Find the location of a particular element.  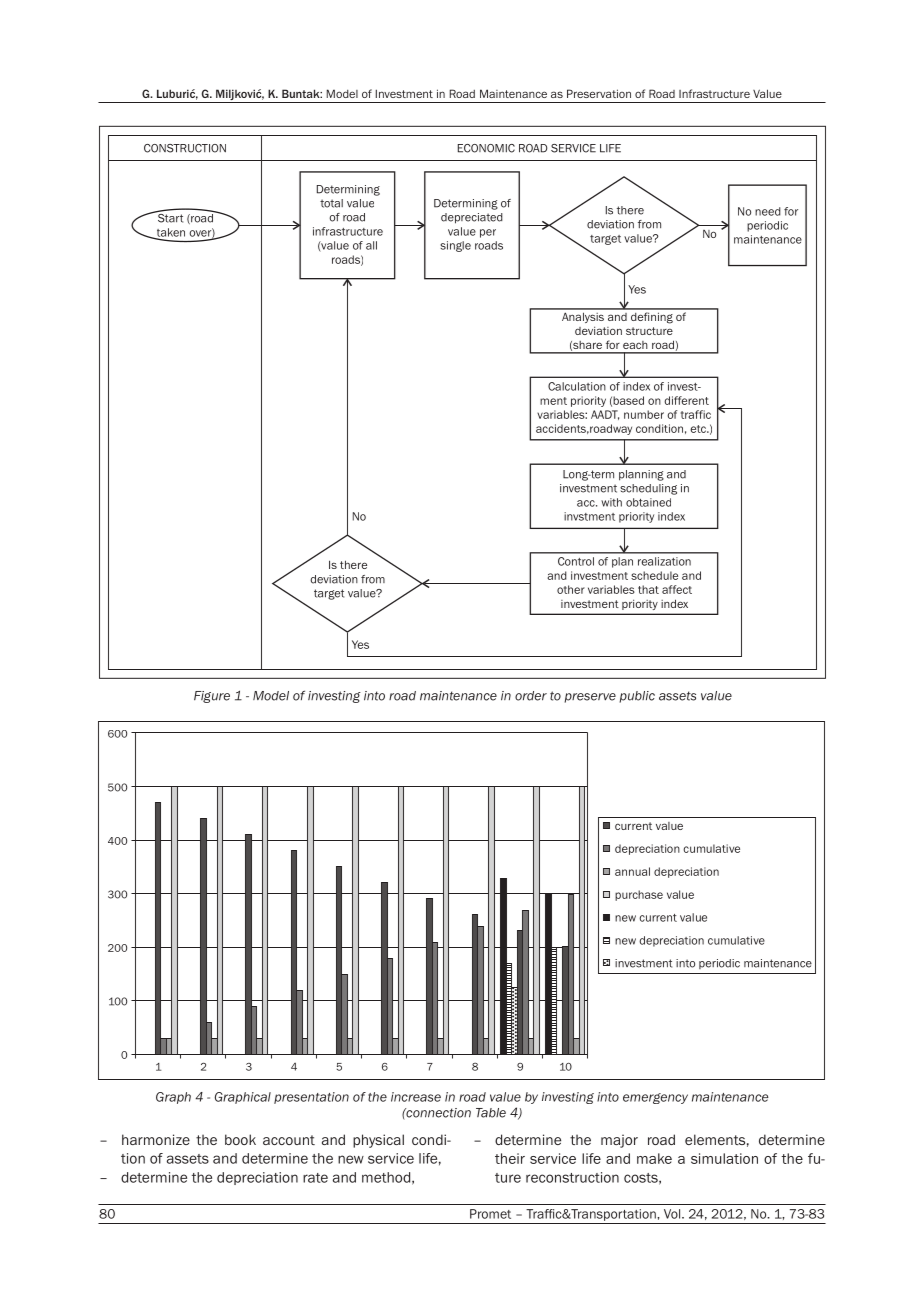

order is located at coordinates (531, 696).
